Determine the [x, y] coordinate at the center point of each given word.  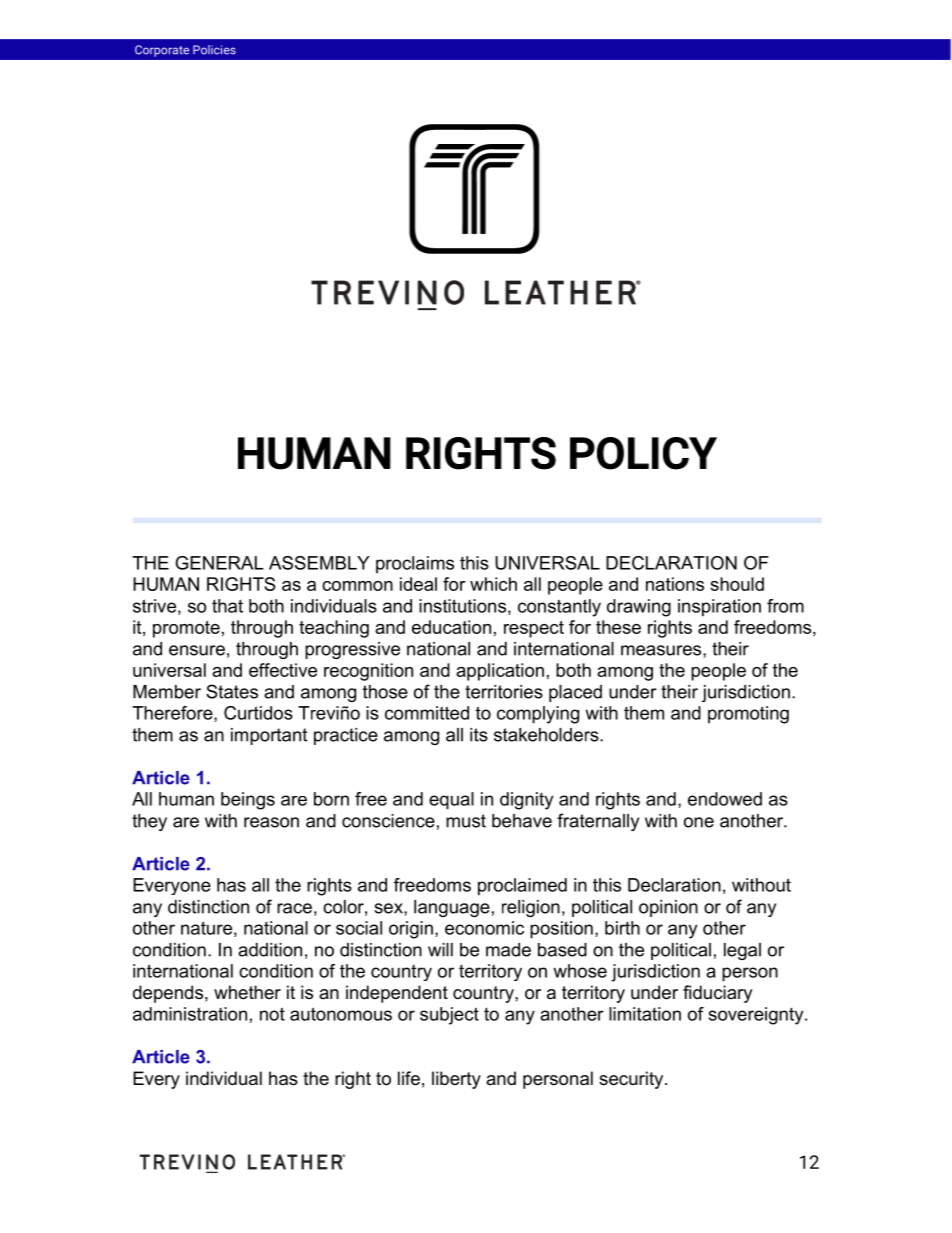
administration [190, 1014]
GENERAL [219, 563]
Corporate [162, 51]
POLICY [643, 453]
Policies [214, 50]
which [493, 584]
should [737, 584]
